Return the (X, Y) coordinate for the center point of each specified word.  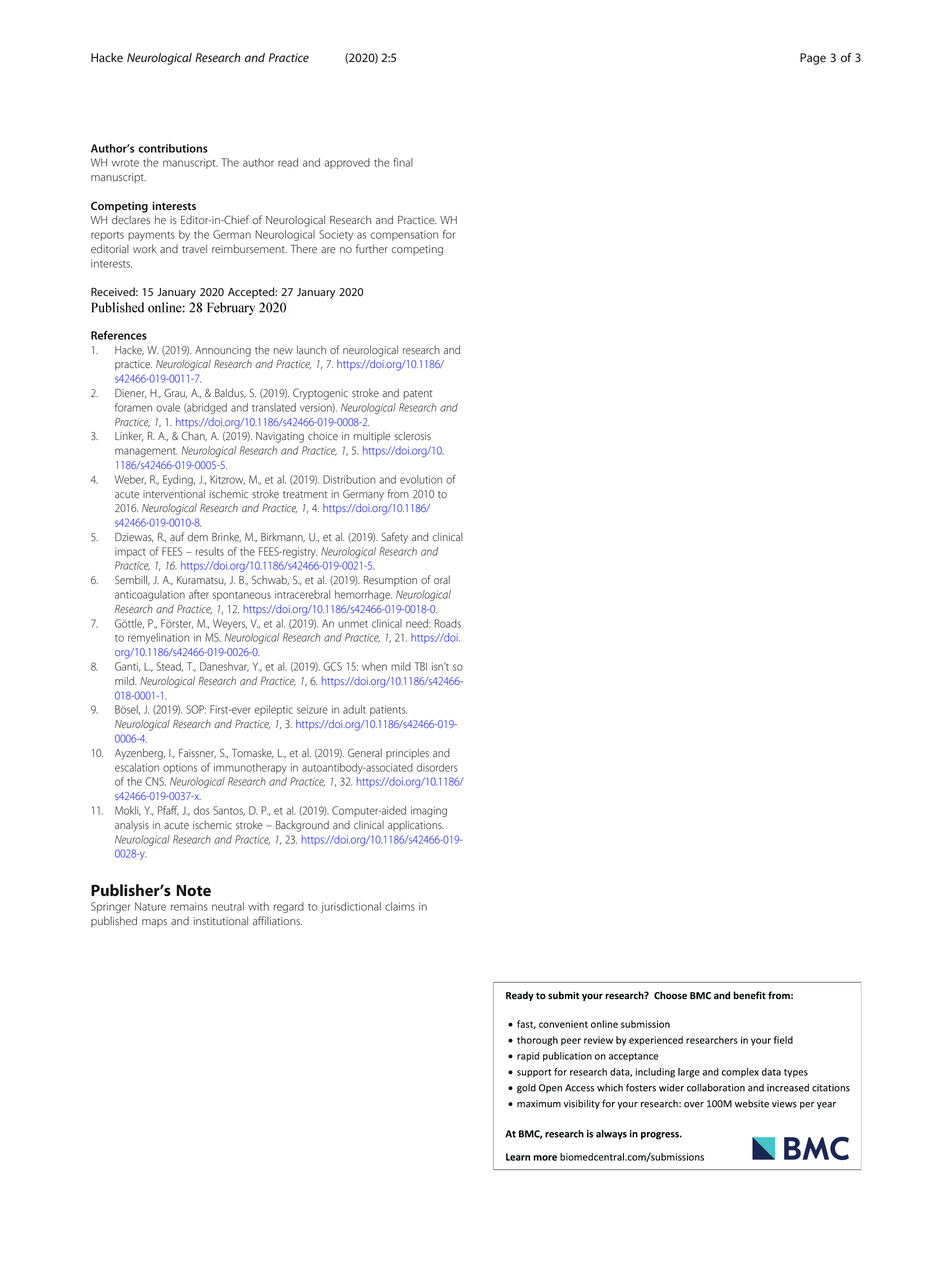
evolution (421, 479)
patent (417, 394)
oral (442, 579)
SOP (196, 709)
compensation (404, 235)
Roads (447, 623)
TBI (420, 666)
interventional (174, 493)
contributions (173, 148)
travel (194, 248)
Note (194, 890)
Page (813, 59)
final (403, 162)
